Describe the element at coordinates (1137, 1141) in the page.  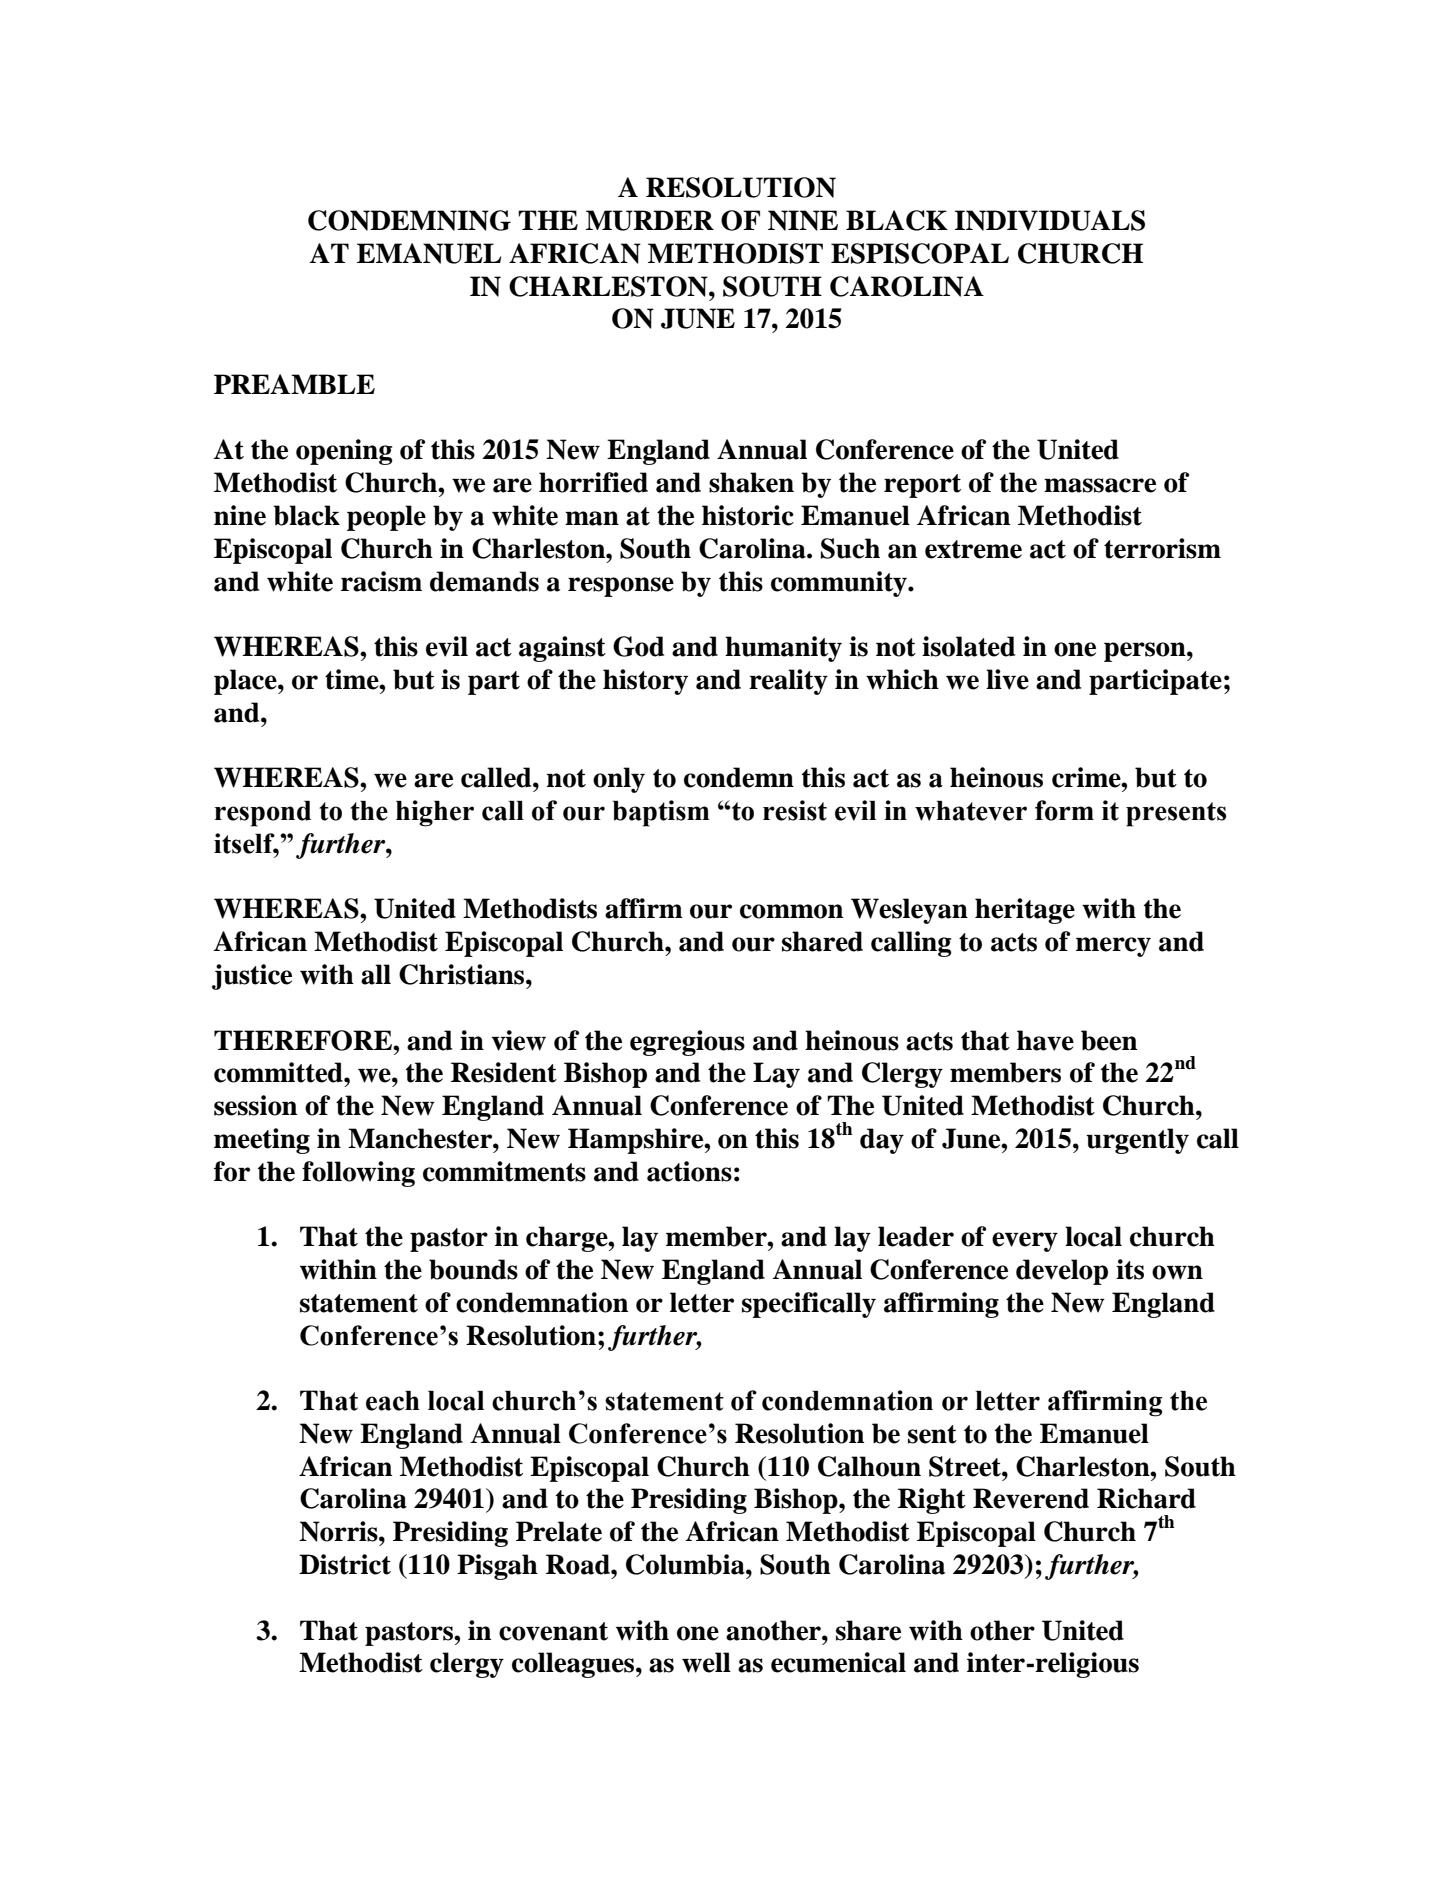
I see `urgently` at that location.
